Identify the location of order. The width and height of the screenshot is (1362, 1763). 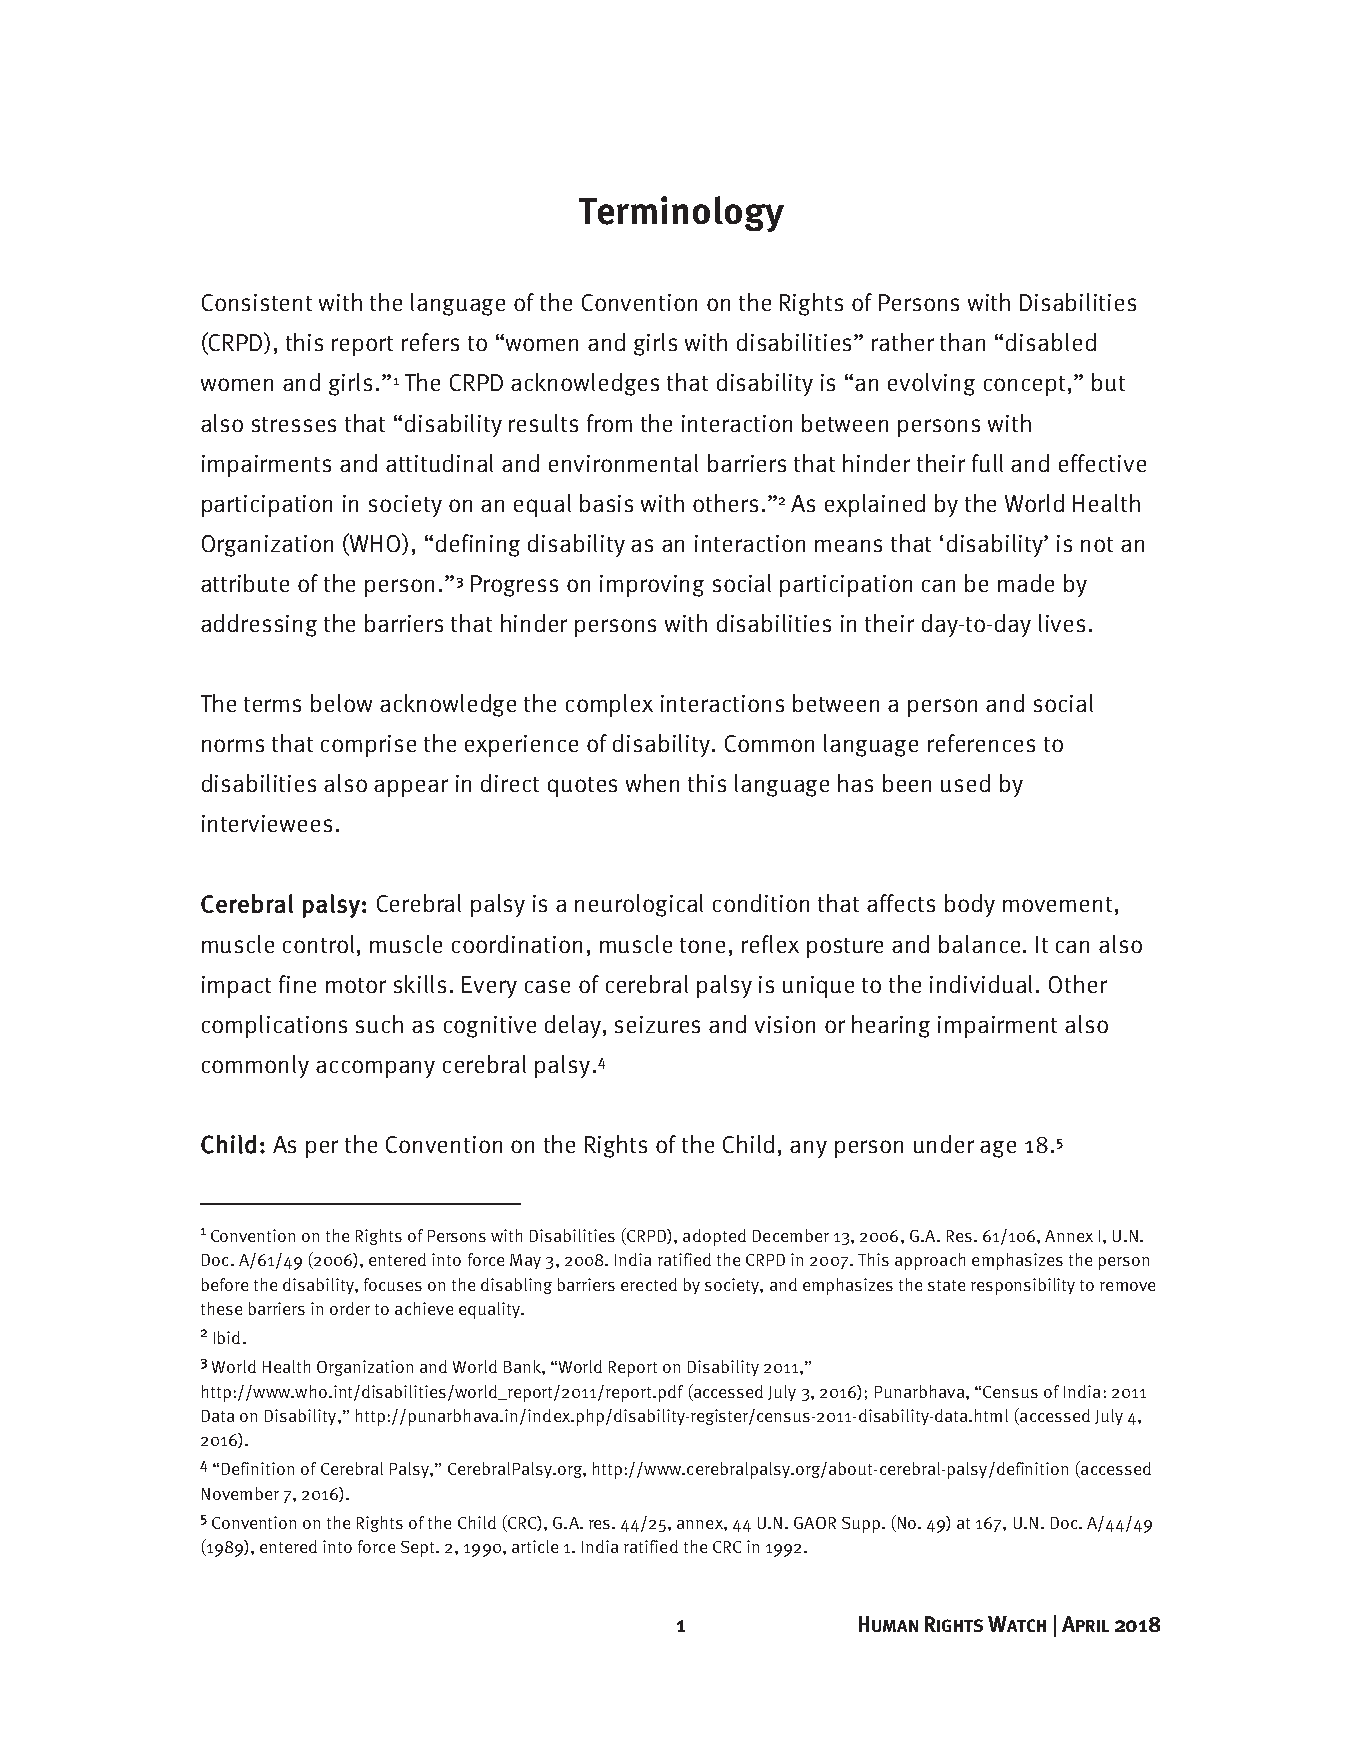
(350, 1308).
